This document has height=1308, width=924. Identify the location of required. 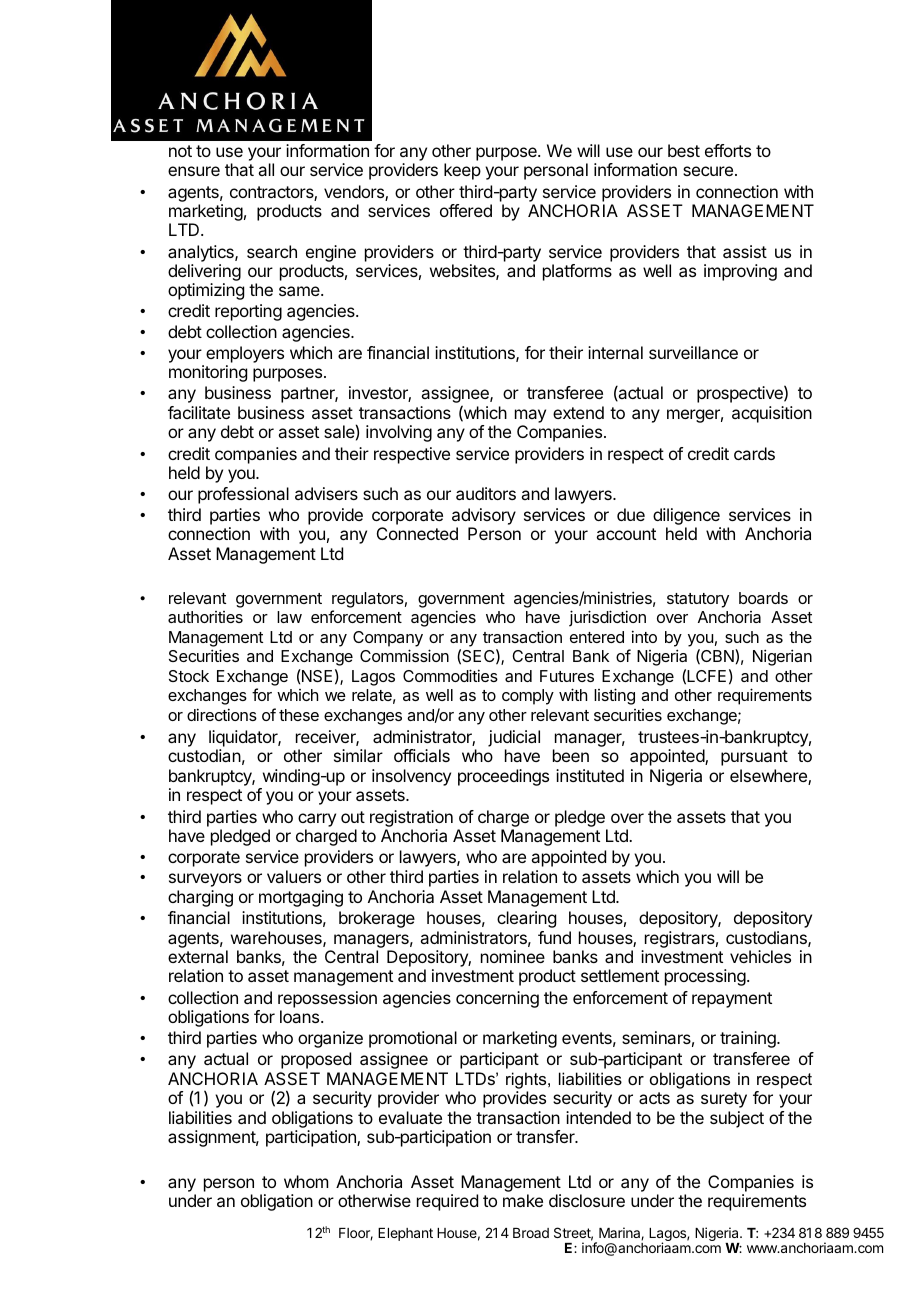
(447, 1202).
